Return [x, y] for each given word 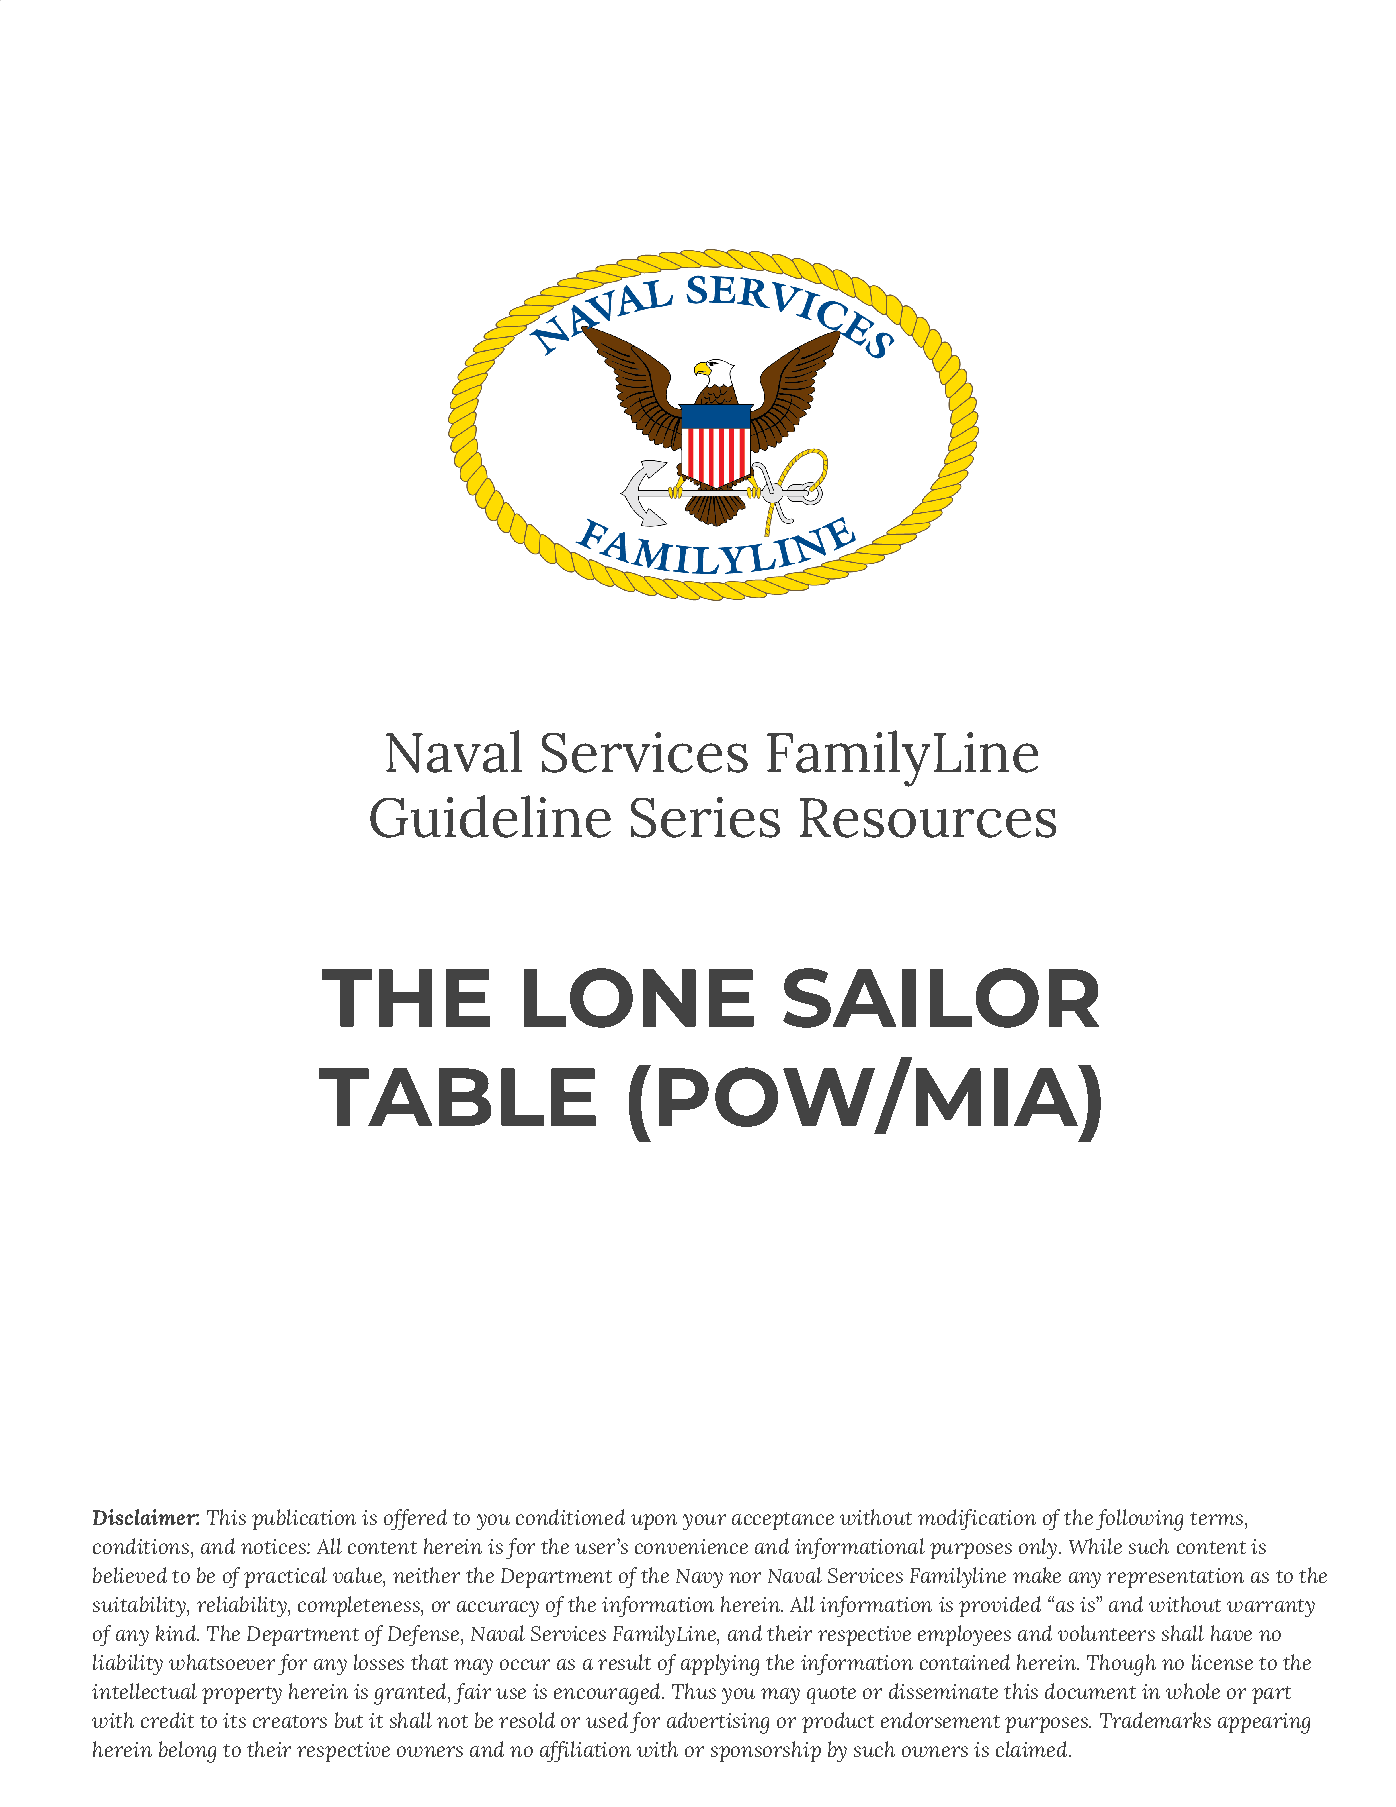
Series [705, 817]
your [704, 1522]
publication [304, 1519]
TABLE [457, 1097]
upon [654, 1522]
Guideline [490, 816]
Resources [928, 818]
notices [274, 1546]
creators [290, 1721]
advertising [718, 1723]
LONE [639, 998]
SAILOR [941, 998]
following [1139, 1520]
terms [1216, 1518]
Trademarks [1155, 1720]
